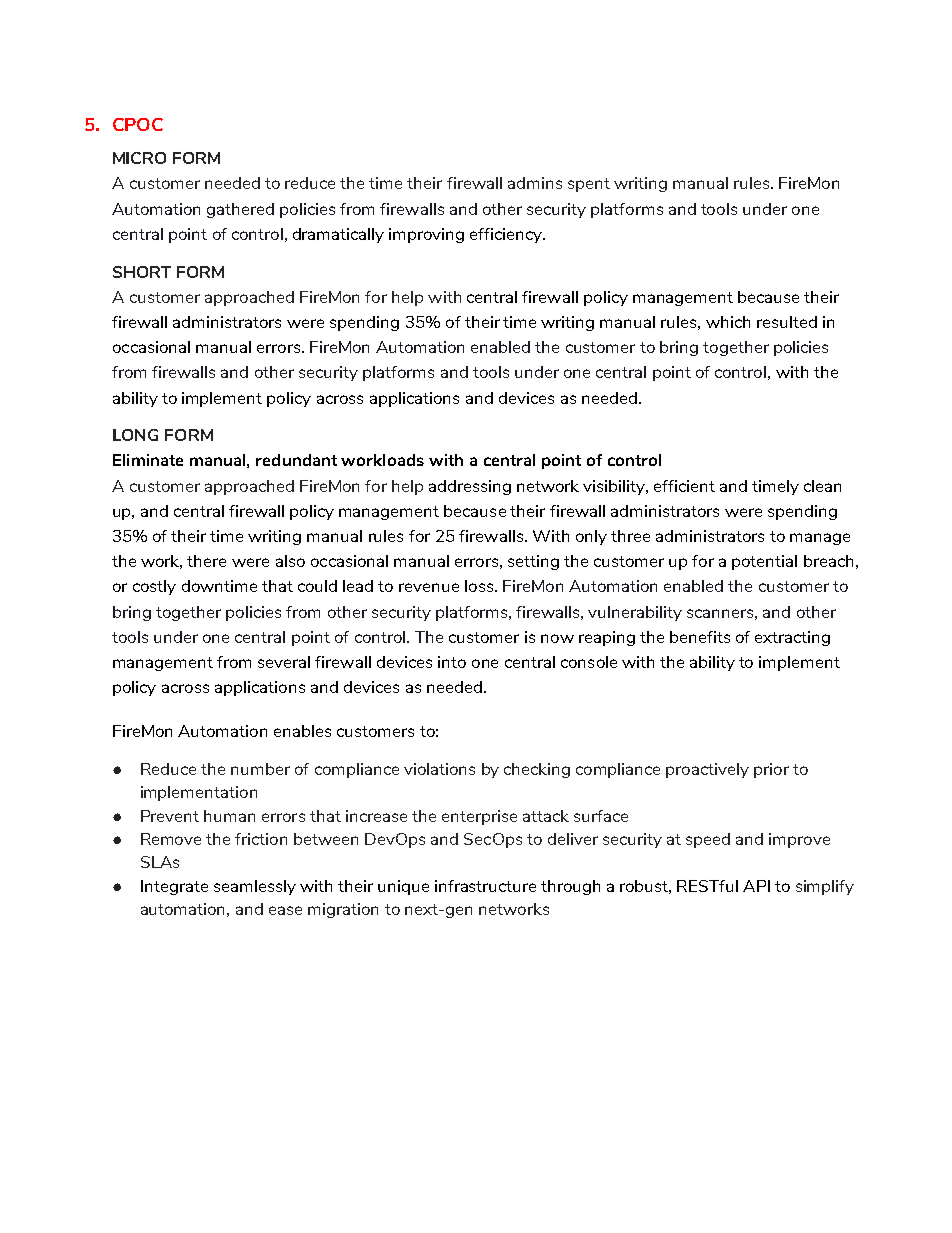 Image resolution: width=952 pixels, height=1233 pixels. I want to click on admins, so click(535, 183).
